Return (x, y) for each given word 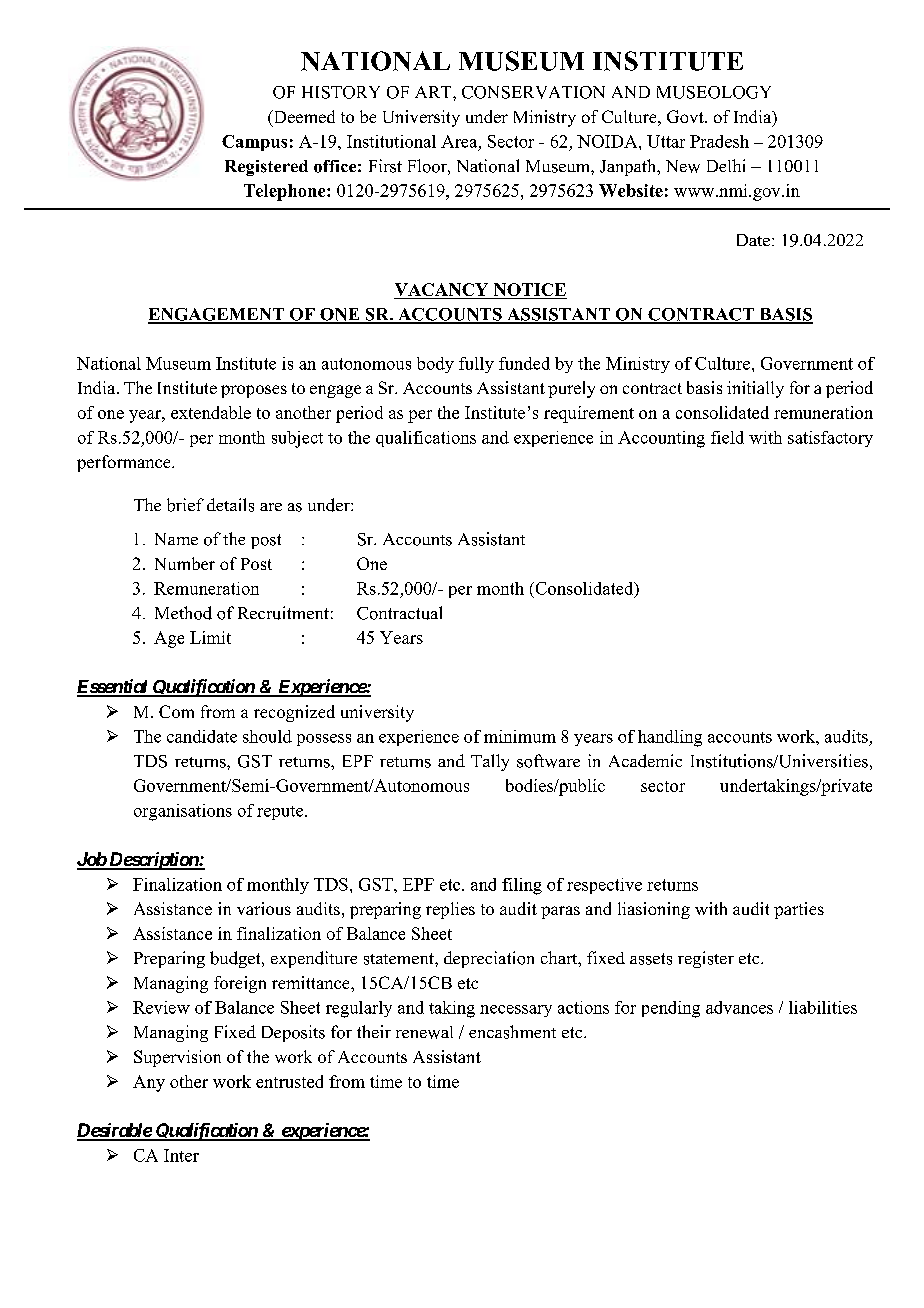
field (727, 437)
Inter (181, 1155)
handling (670, 738)
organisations (183, 812)
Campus (254, 143)
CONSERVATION (533, 92)
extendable (211, 412)
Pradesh (719, 141)
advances (739, 1007)
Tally (490, 762)
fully (476, 365)
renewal (424, 1032)
